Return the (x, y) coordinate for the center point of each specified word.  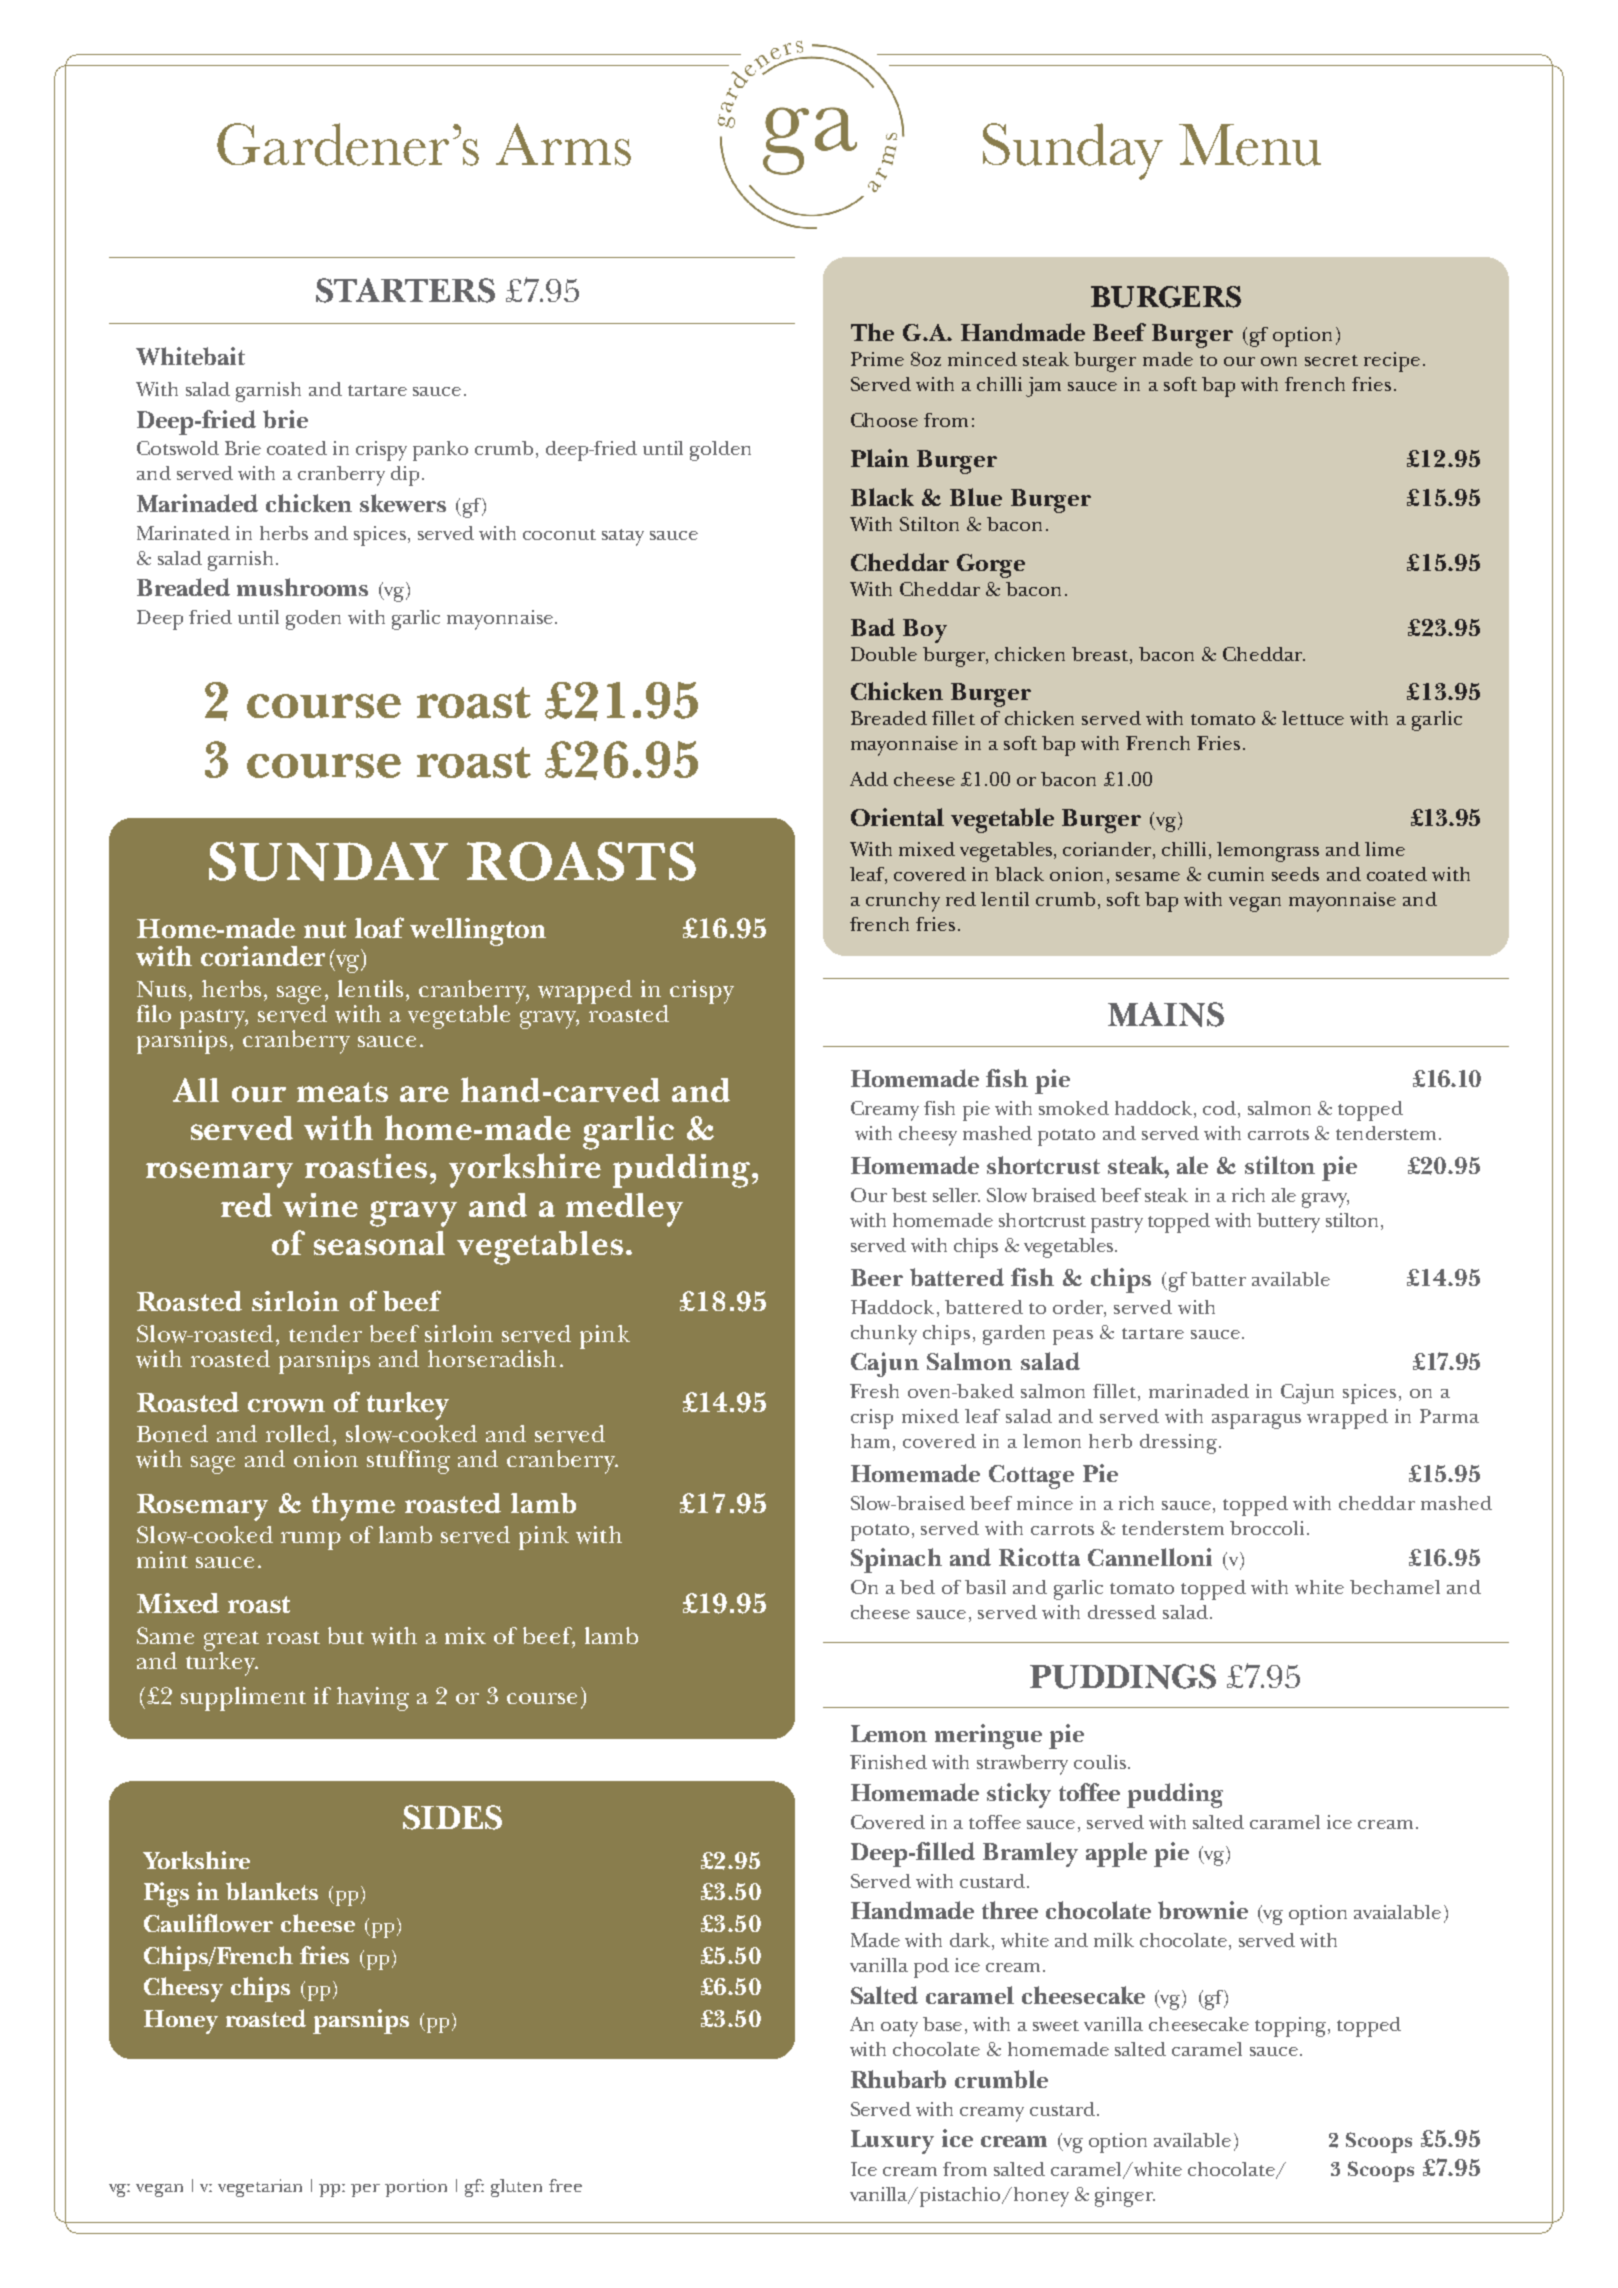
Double (884, 654)
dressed (1122, 1612)
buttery (1288, 1223)
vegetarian (260, 2188)
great (231, 1642)
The (872, 332)
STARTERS (405, 290)
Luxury (892, 2142)
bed (917, 1587)
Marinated (183, 533)
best (909, 1195)
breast (1101, 654)
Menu (1250, 145)
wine (320, 1205)
